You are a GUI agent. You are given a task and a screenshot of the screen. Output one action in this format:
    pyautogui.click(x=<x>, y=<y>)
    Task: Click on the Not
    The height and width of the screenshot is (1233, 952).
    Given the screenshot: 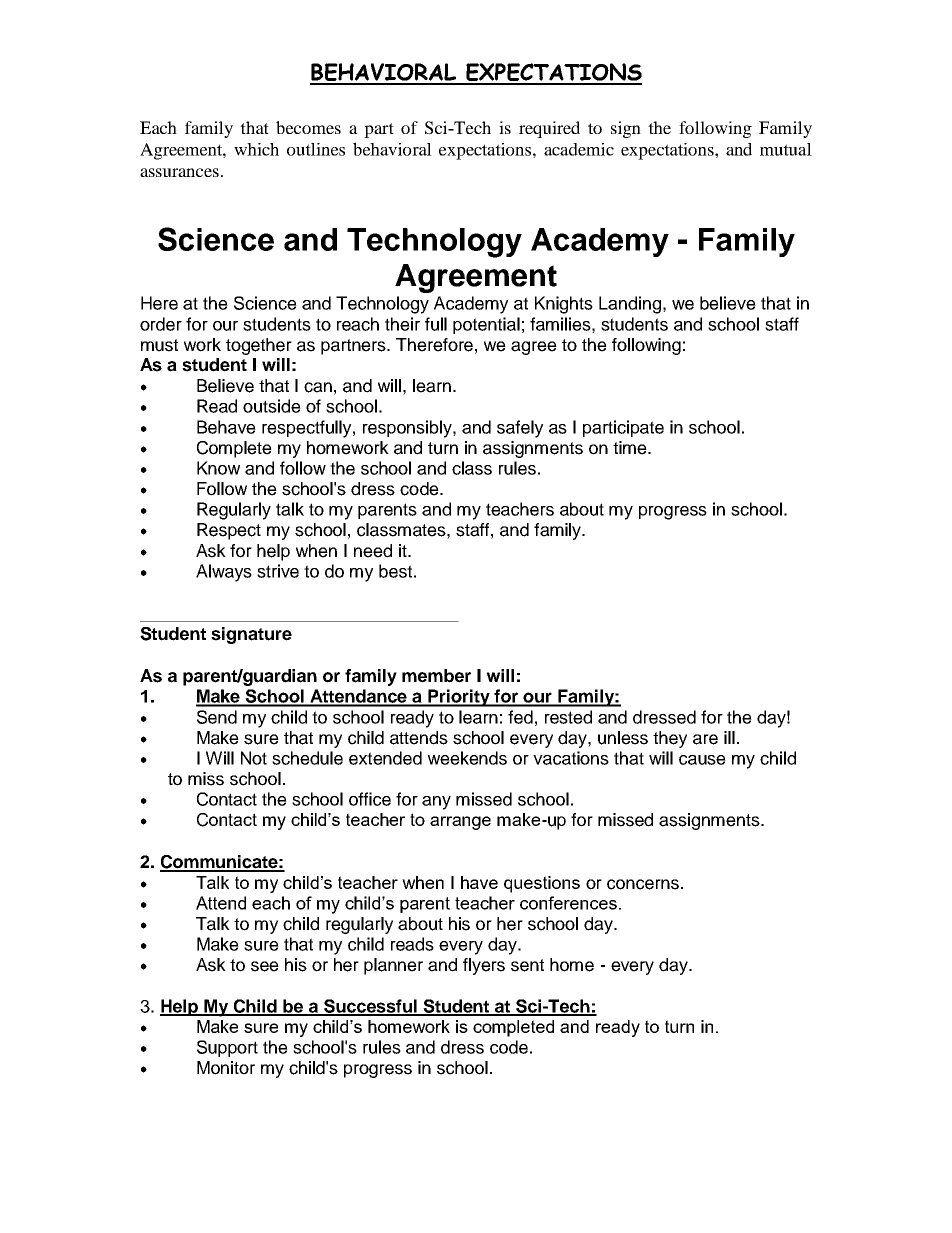 What is the action you would take?
    pyautogui.click(x=254, y=758)
